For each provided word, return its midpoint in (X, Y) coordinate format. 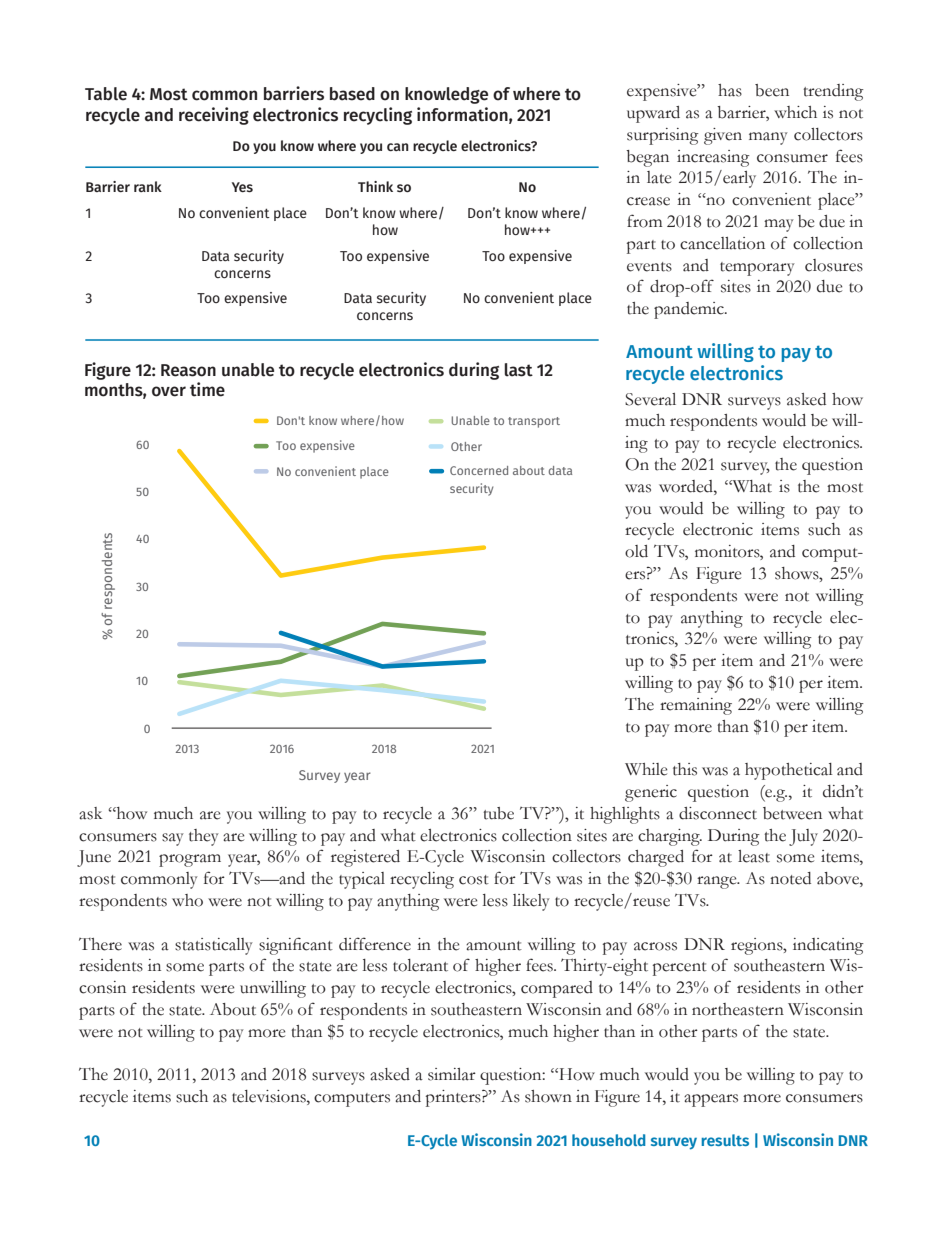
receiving (214, 116)
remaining (696, 706)
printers (454, 1098)
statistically (214, 946)
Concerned (479, 470)
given (723, 136)
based (352, 94)
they (204, 837)
